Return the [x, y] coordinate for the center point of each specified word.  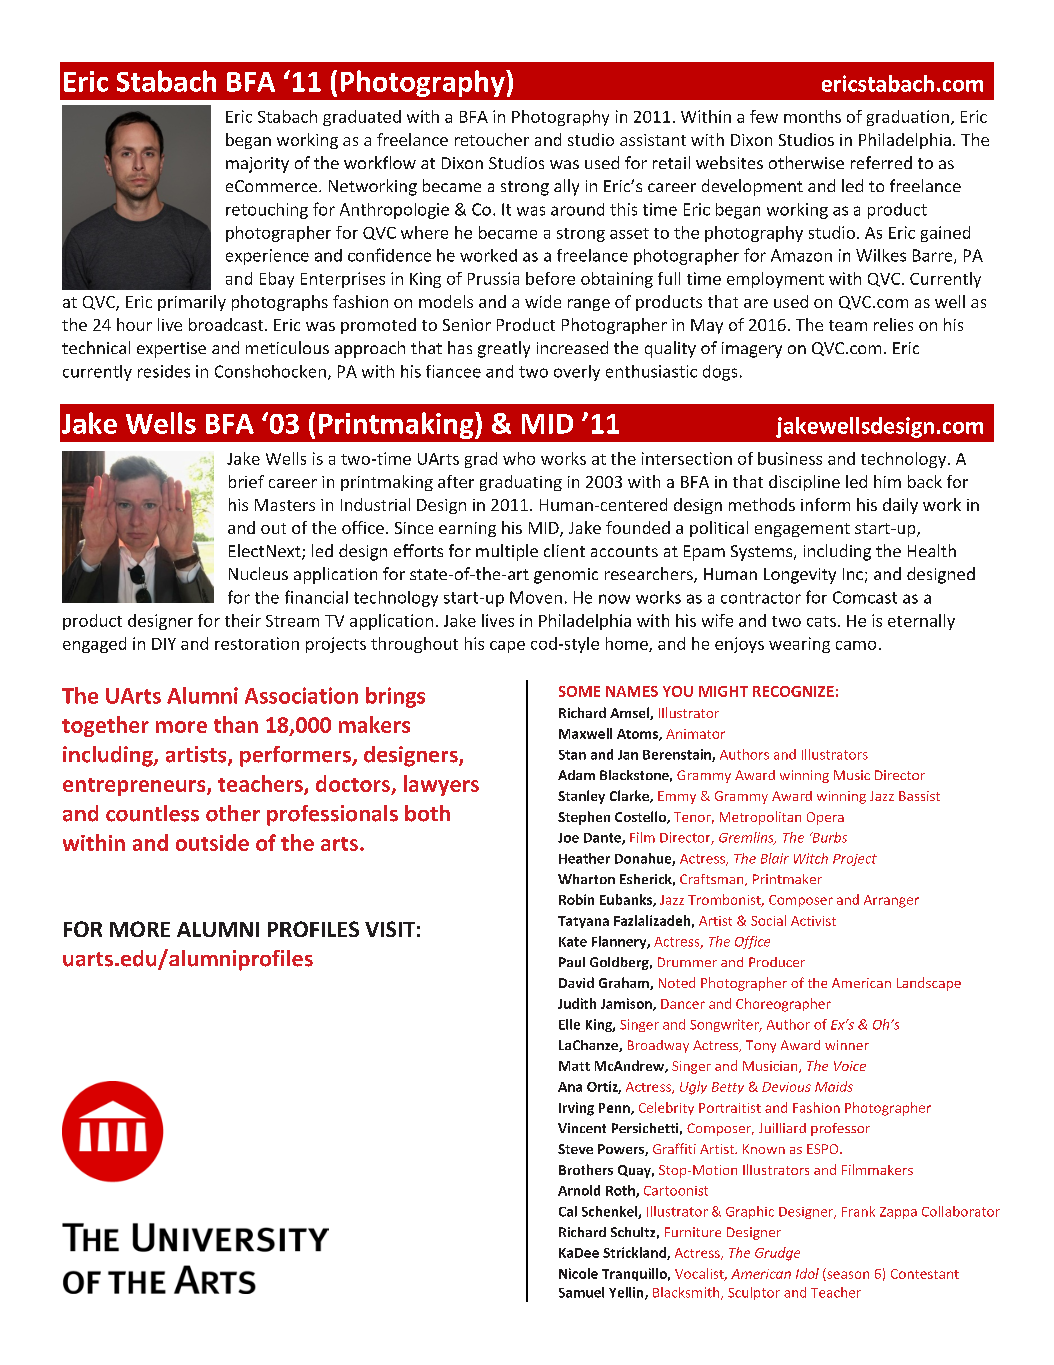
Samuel [581, 1292]
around [577, 209]
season [847, 1276]
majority [257, 165]
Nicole [578, 1273]
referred [881, 162]
